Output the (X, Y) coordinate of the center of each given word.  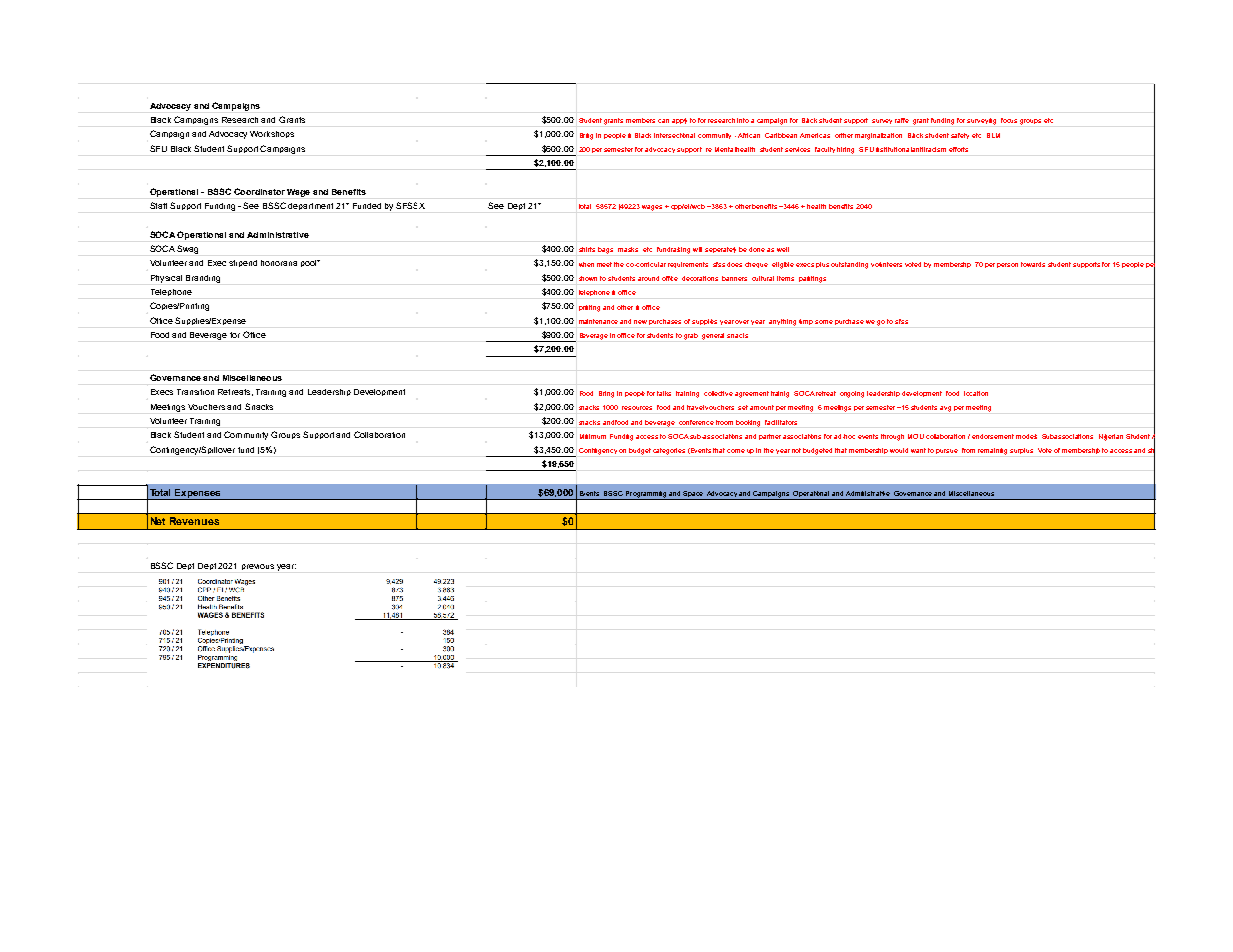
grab (691, 336)
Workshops (272, 134)
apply (679, 121)
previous (258, 567)
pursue (947, 451)
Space (694, 495)
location (976, 393)
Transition (195, 392)
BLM (993, 135)
